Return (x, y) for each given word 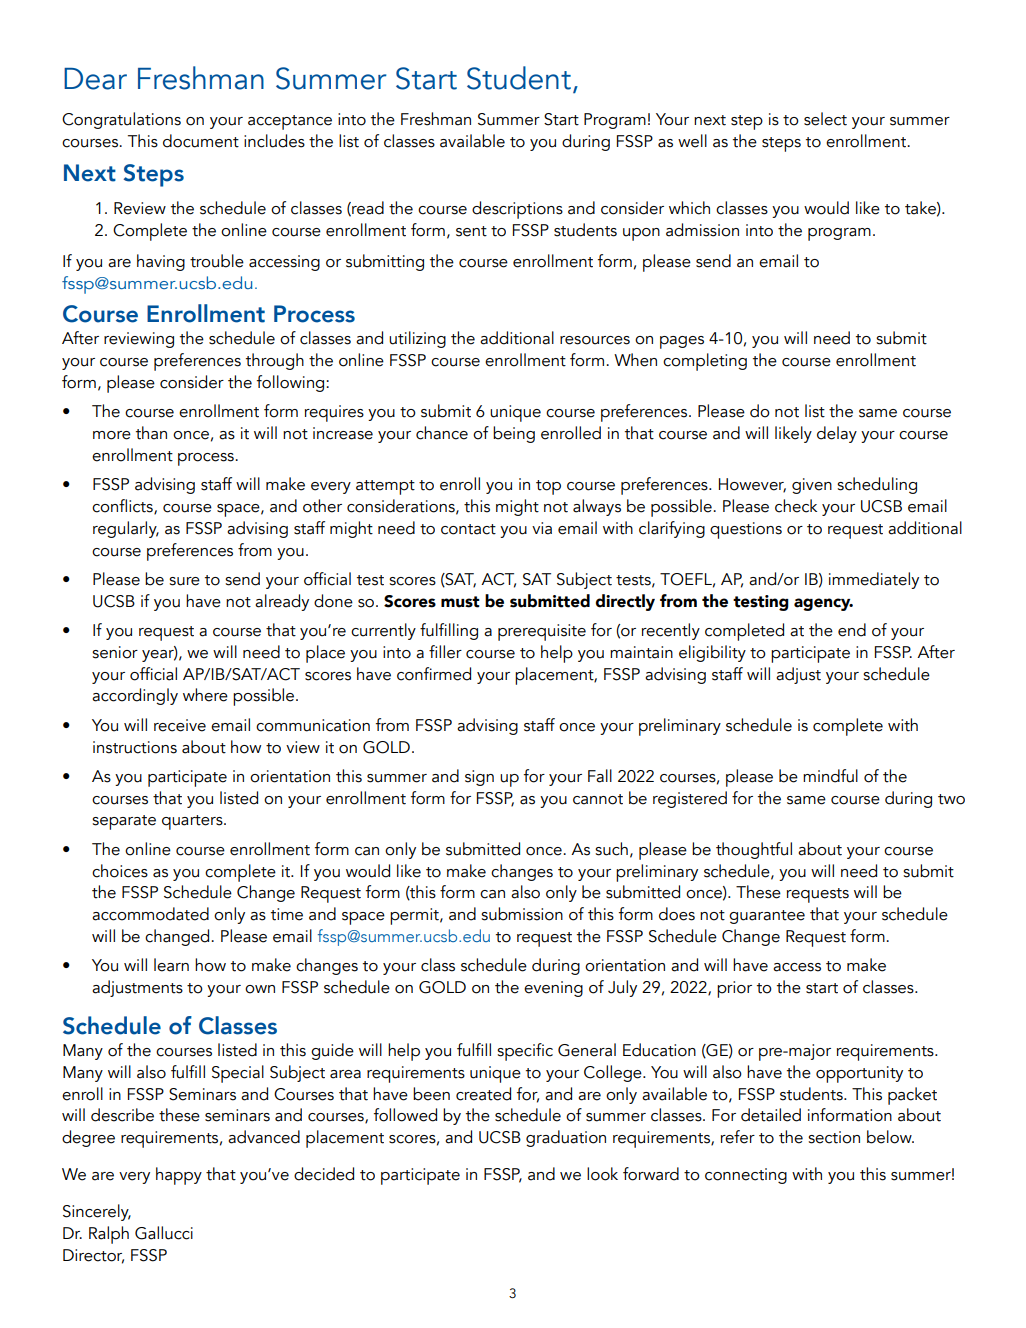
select (825, 119)
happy (179, 1176)
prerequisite (542, 632)
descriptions (517, 210)
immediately (874, 580)
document (201, 141)
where (205, 695)
